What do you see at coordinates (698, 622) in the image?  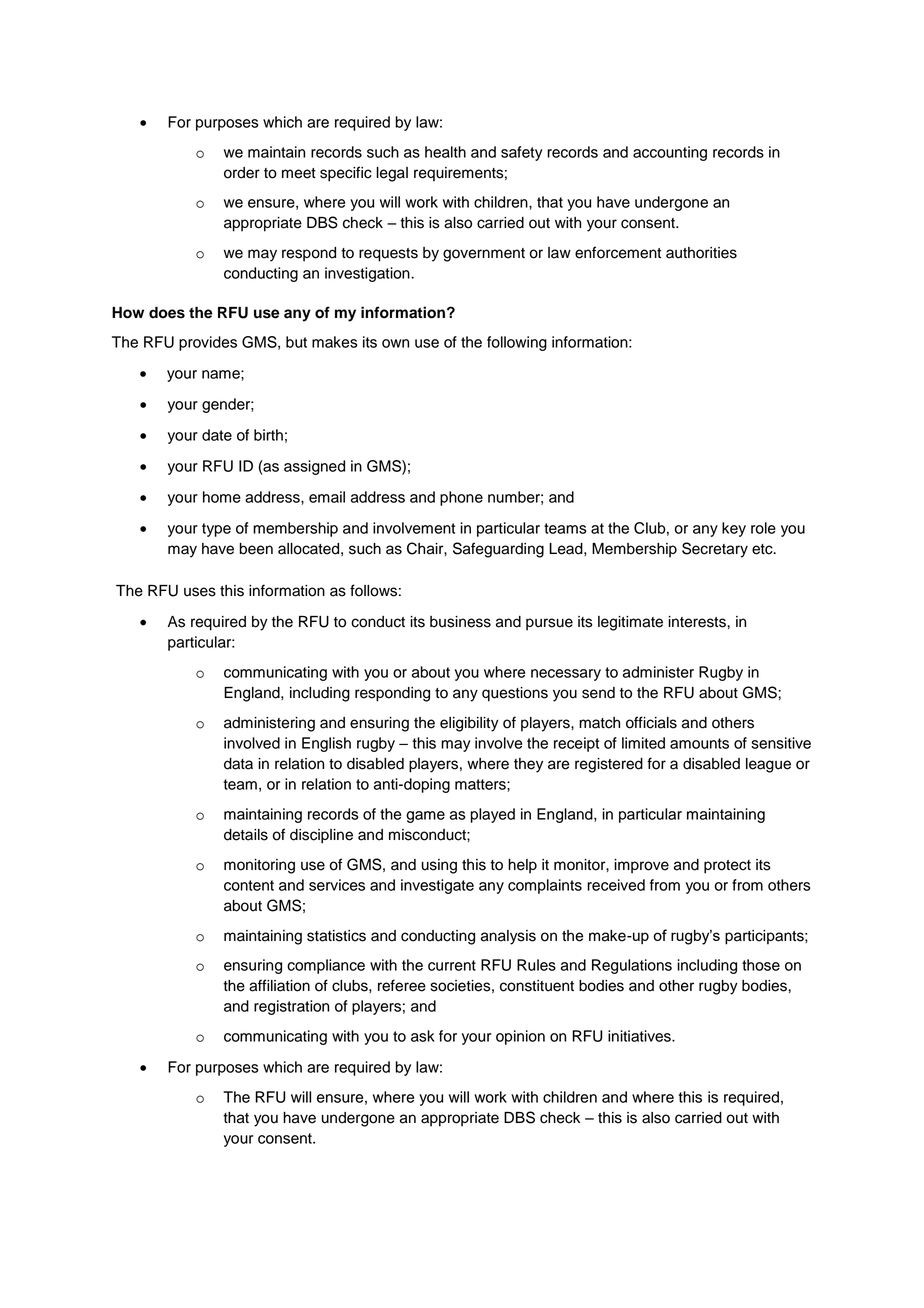 I see `interests` at bounding box center [698, 622].
